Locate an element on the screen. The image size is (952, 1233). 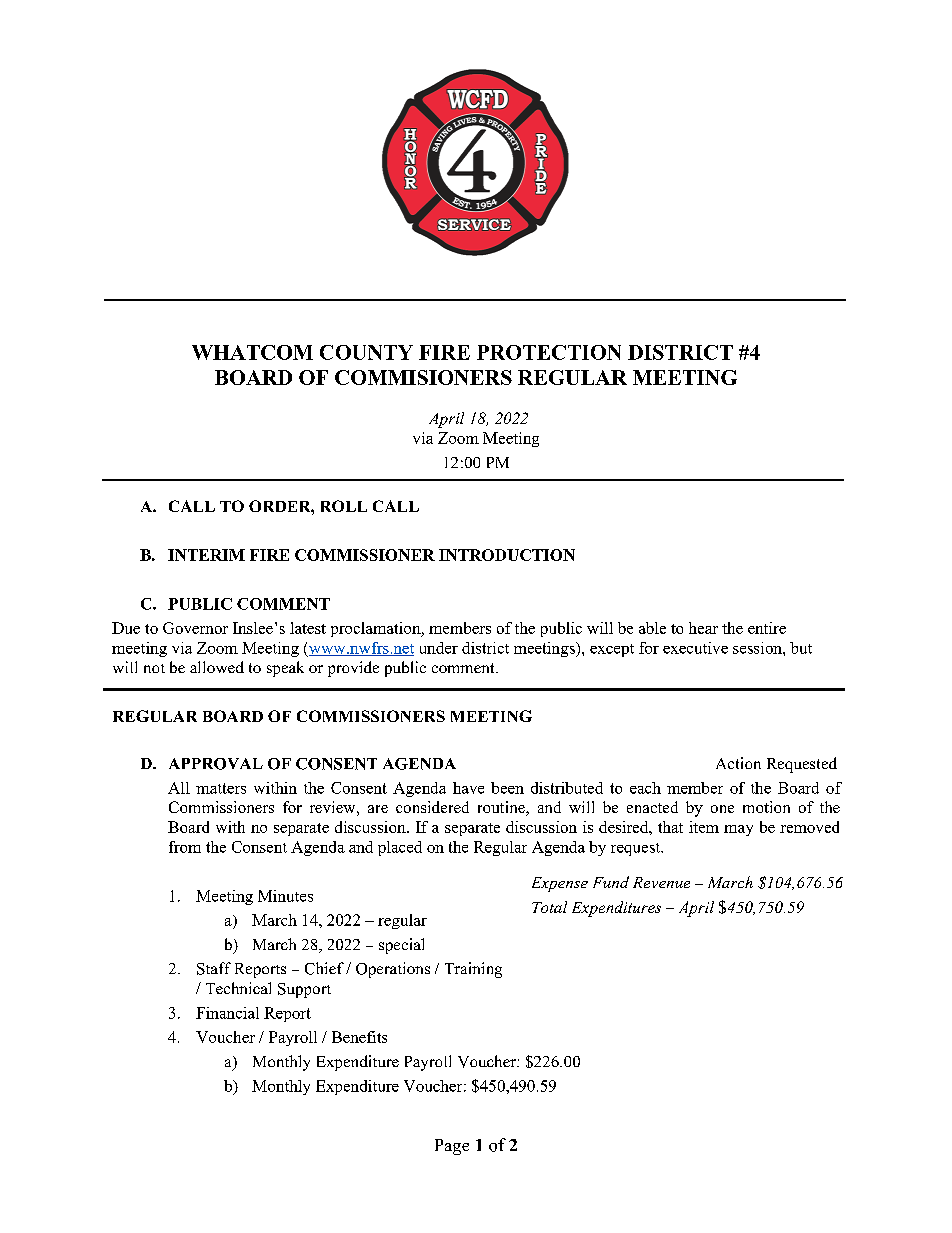
Financial is located at coordinates (227, 1013).
